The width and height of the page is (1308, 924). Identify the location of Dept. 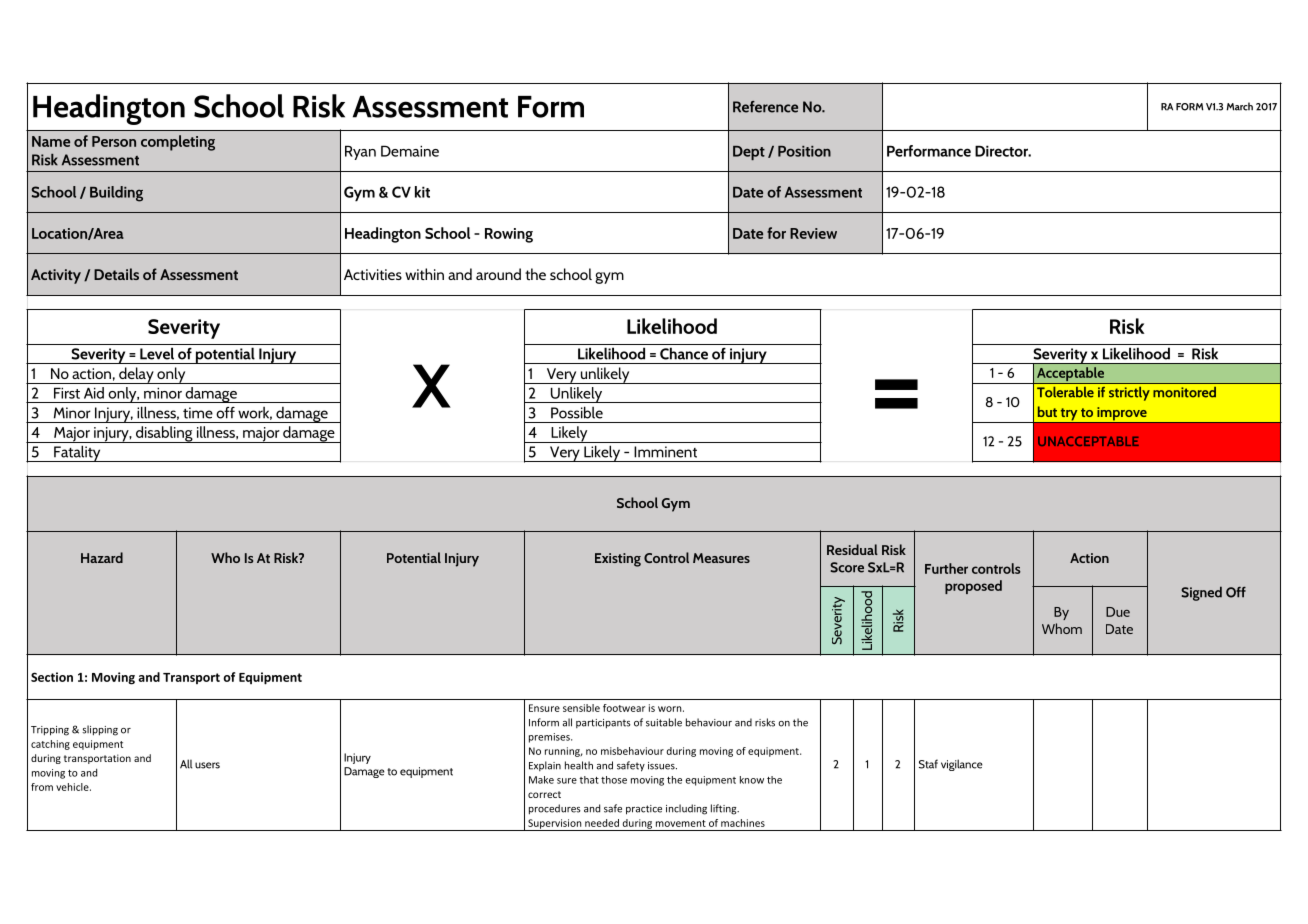
(749, 153).
